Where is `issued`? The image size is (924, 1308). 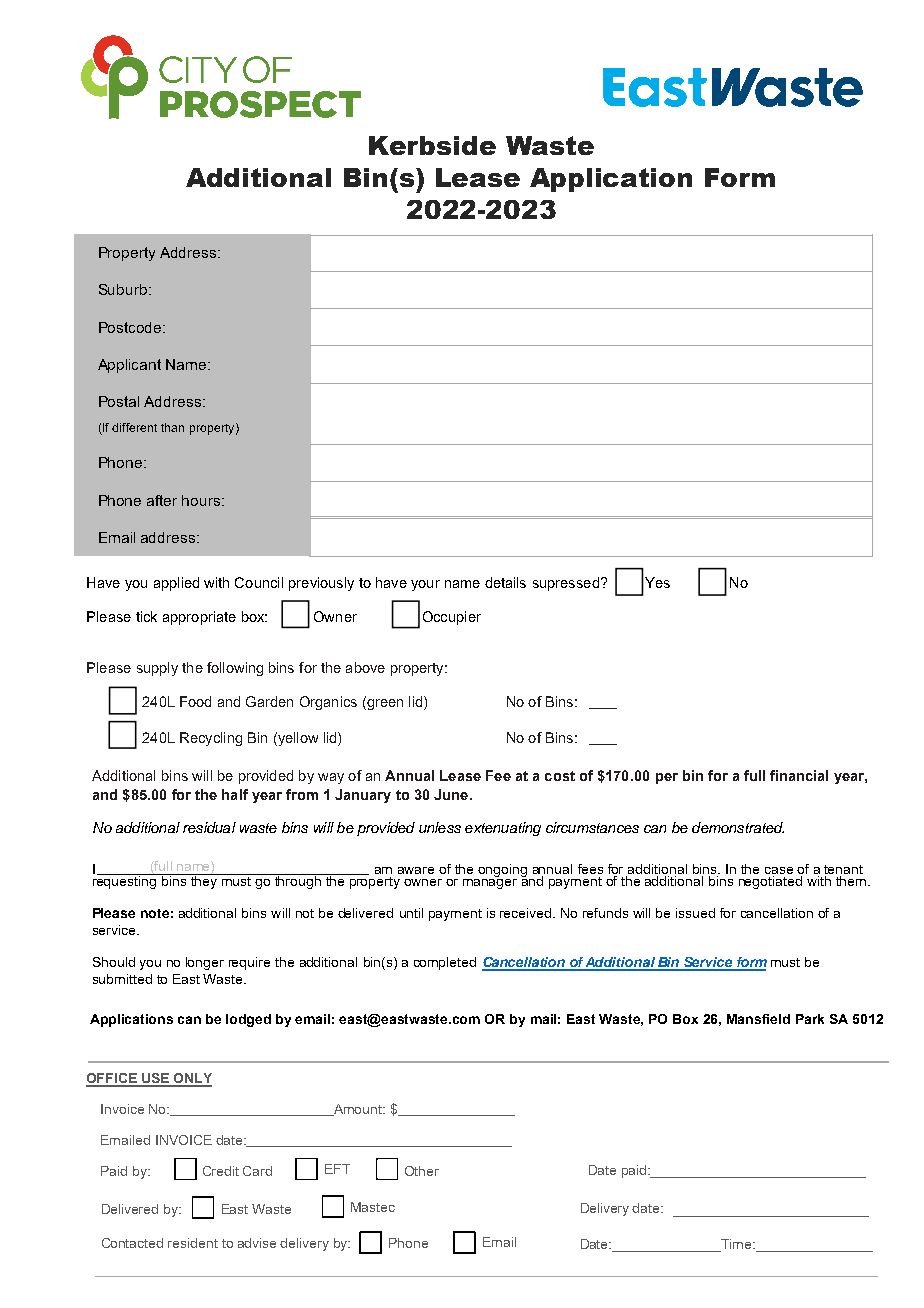 issued is located at coordinates (695, 913).
